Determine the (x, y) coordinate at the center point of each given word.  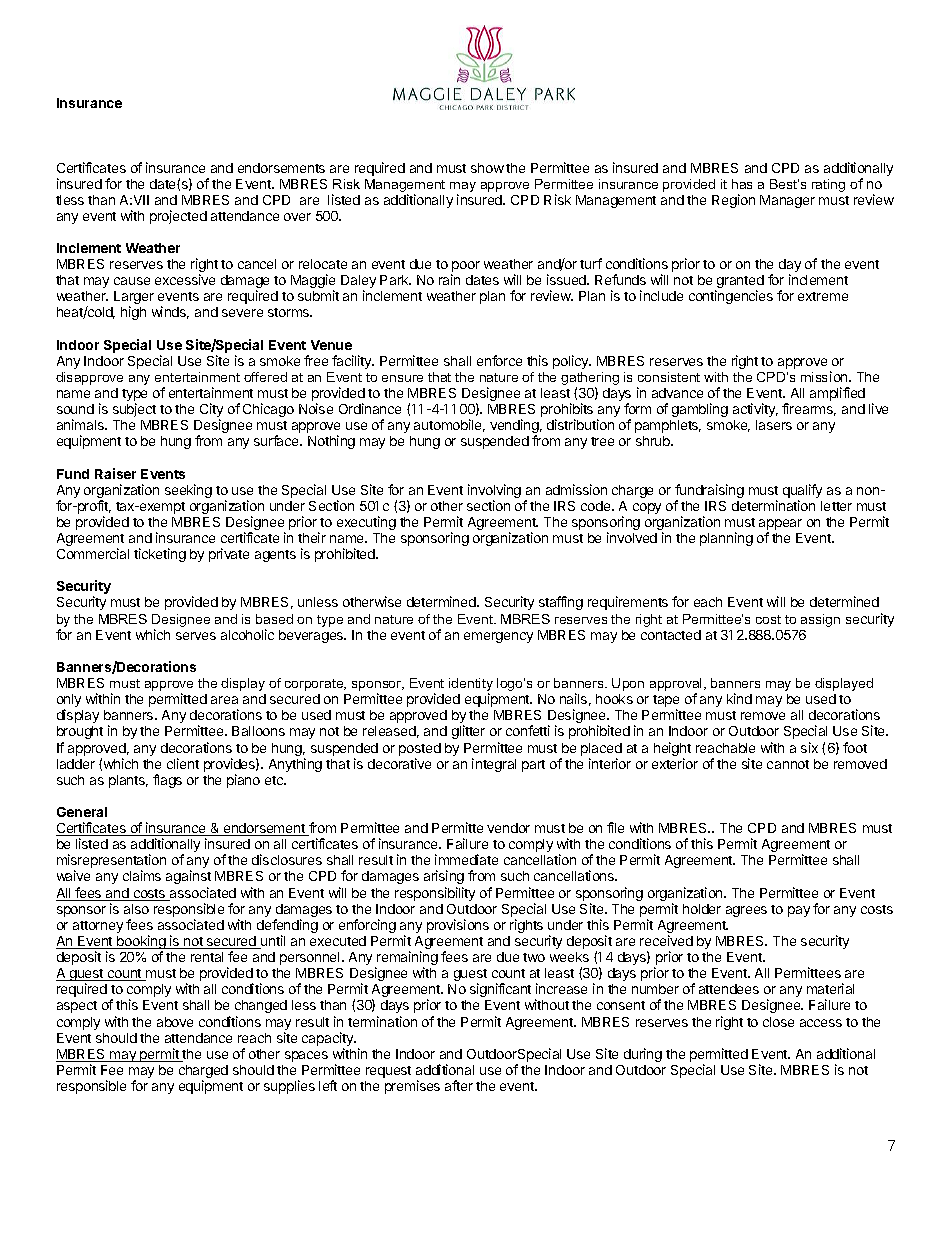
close (778, 1022)
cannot (788, 764)
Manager (787, 201)
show (487, 168)
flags (167, 781)
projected (178, 217)
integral (494, 765)
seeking (188, 491)
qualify (802, 492)
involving (494, 492)
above (175, 1022)
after (459, 1085)
